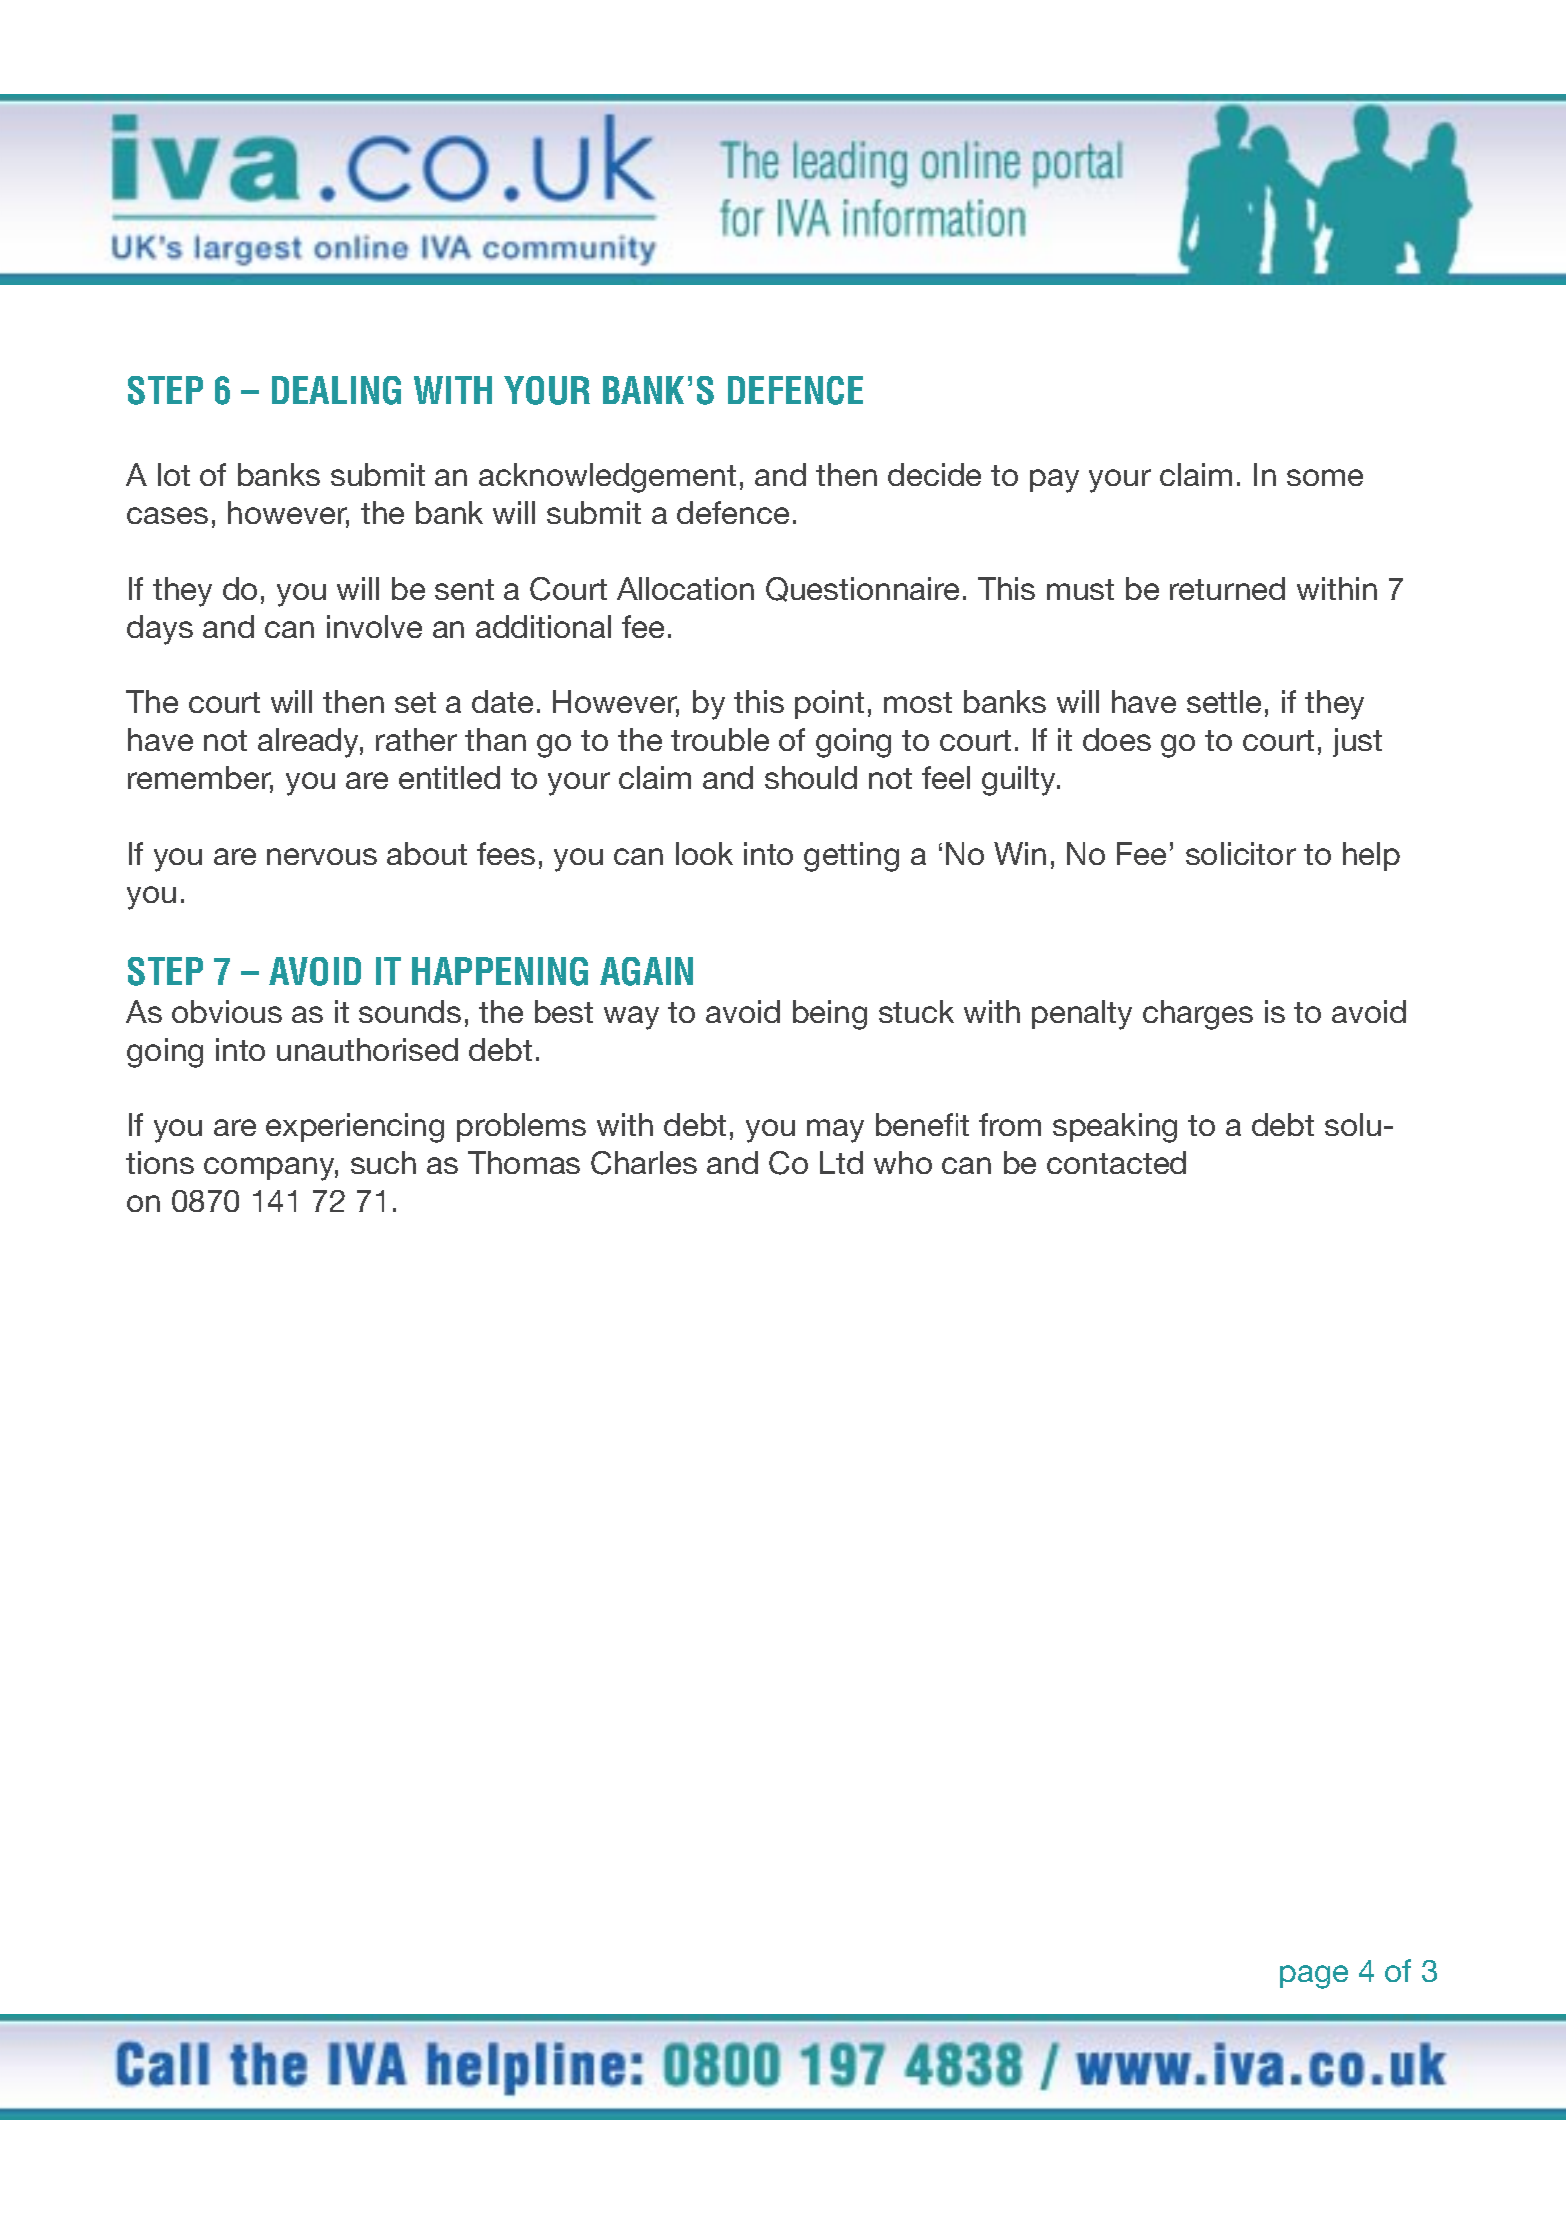 The height and width of the screenshot is (2214, 1566). I want to click on page, so click(1314, 1977).
